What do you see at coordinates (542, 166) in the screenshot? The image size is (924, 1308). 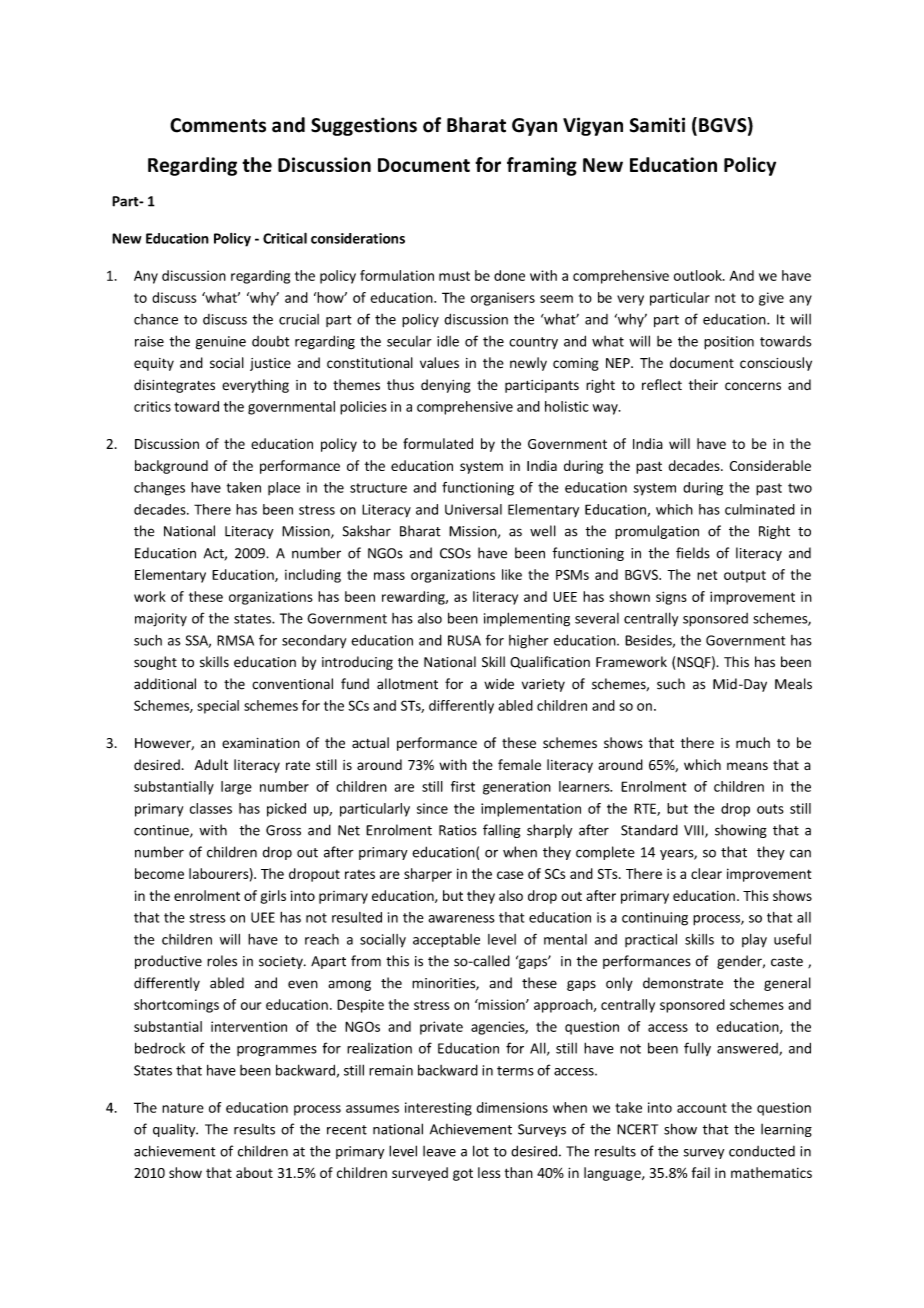 I see `framing` at bounding box center [542, 166].
